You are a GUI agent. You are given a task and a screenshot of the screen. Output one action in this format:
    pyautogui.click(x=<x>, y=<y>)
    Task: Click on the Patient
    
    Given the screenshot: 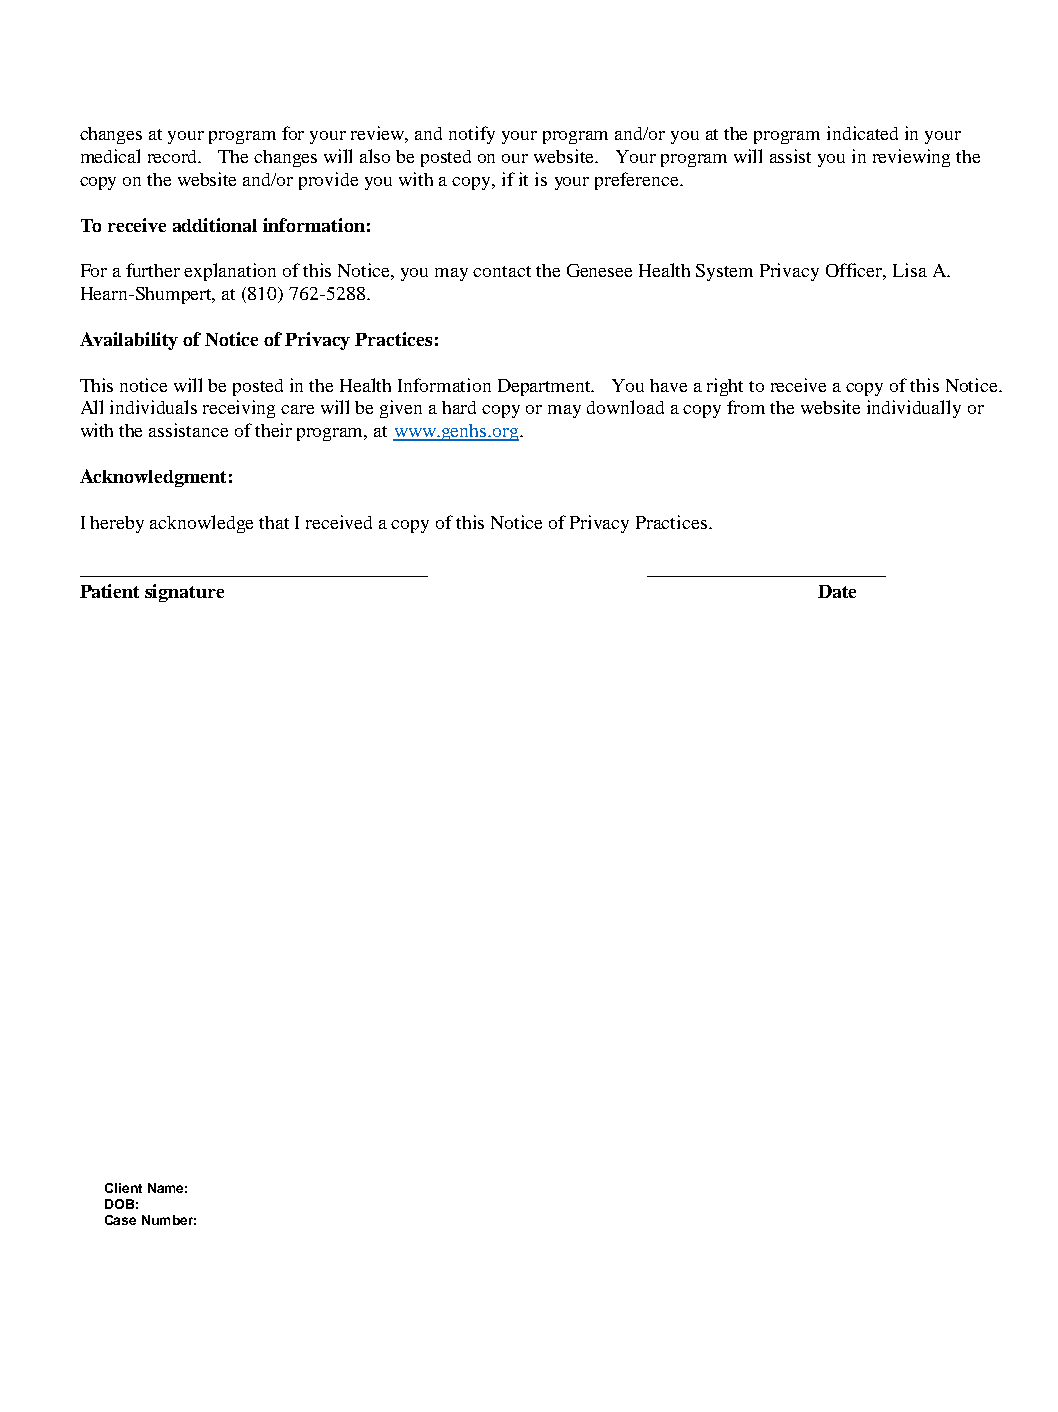 What is the action you would take?
    pyautogui.click(x=109, y=591)
